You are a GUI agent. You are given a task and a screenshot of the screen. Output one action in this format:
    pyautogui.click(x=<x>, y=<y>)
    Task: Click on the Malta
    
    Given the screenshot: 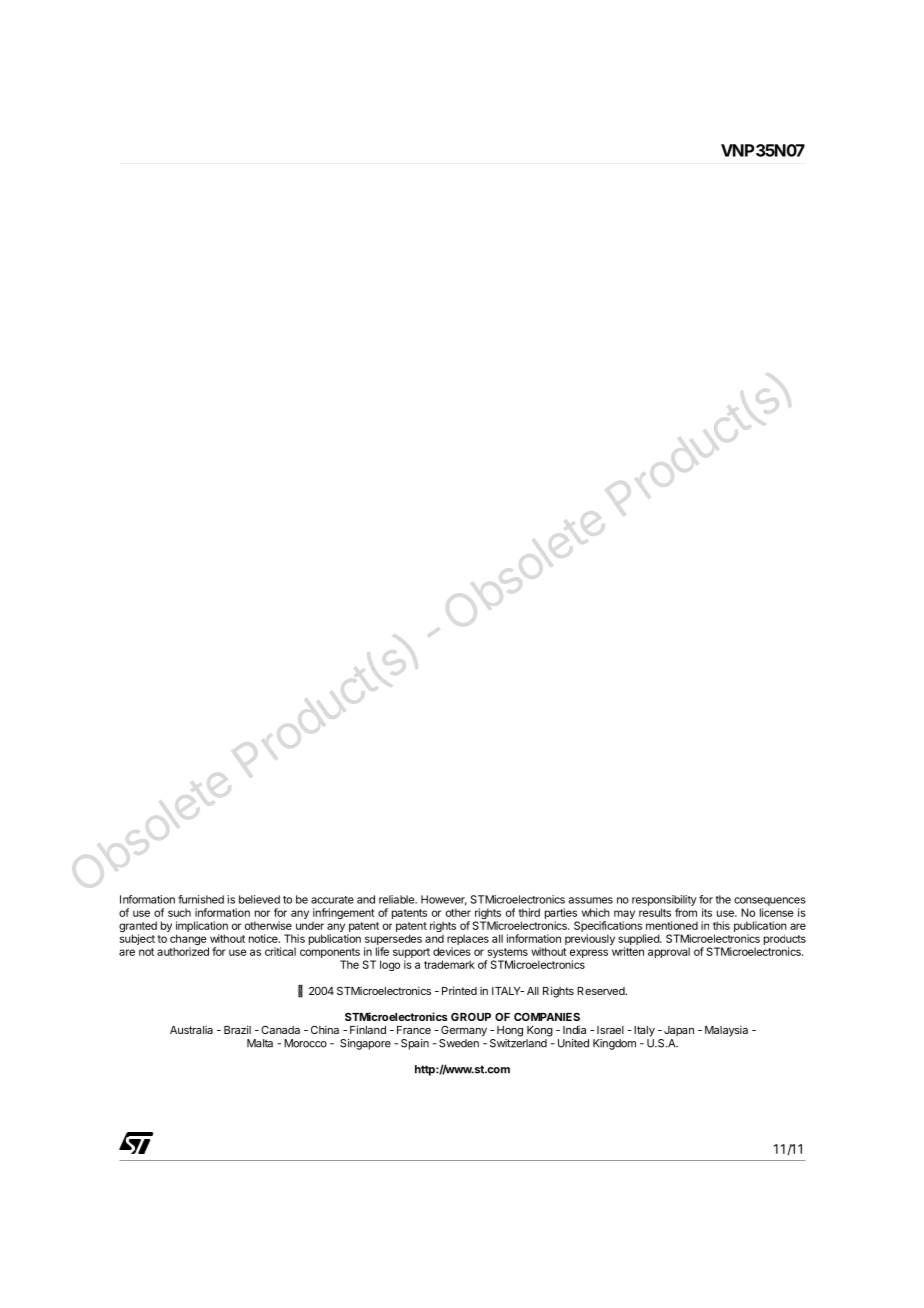 What is the action you would take?
    pyautogui.click(x=260, y=1043)
